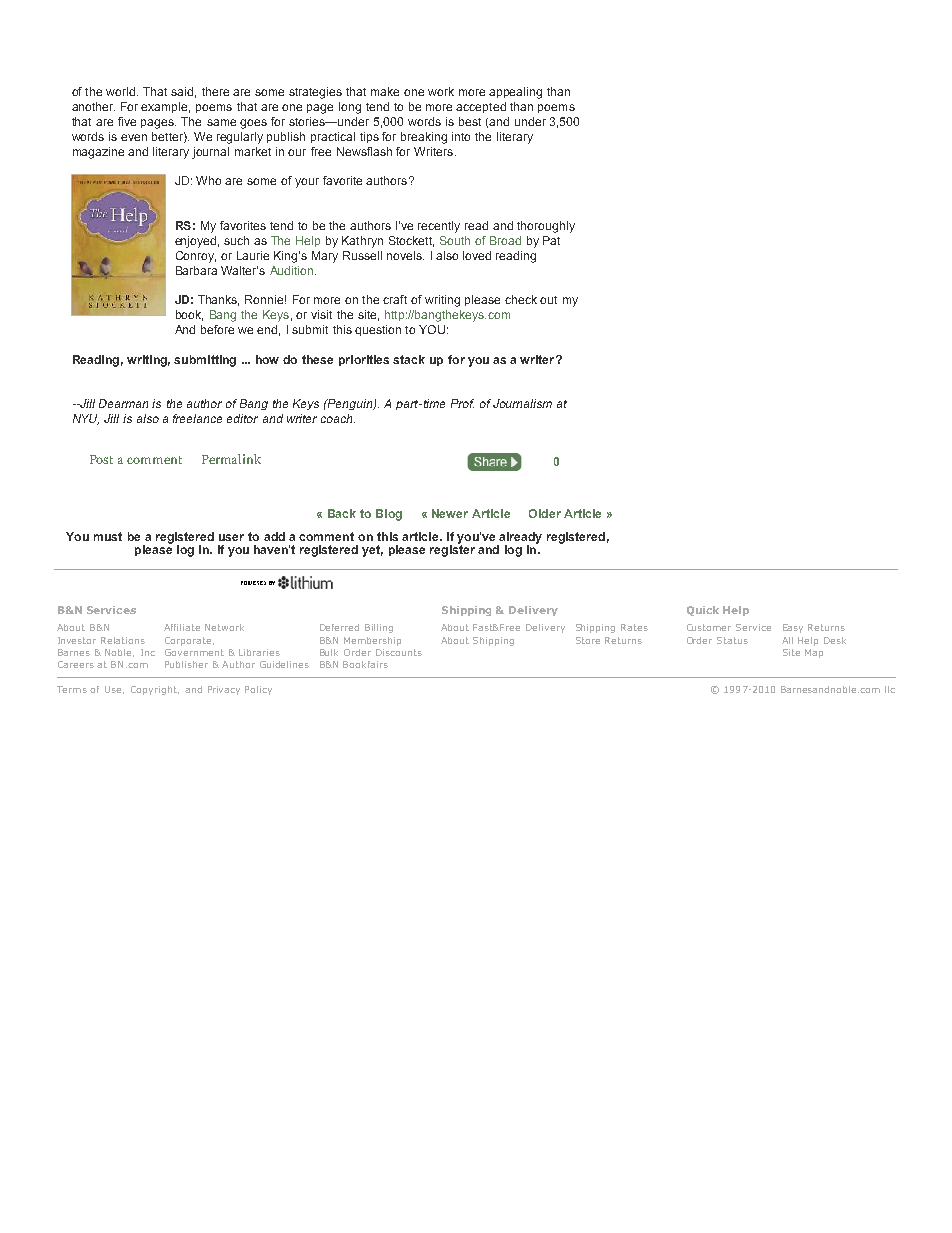 This screenshot has height=1233, width=952. What do you see at coordinates (439, 227) in the screenshot?
I see `recently` at bounding box center [439, 227].
